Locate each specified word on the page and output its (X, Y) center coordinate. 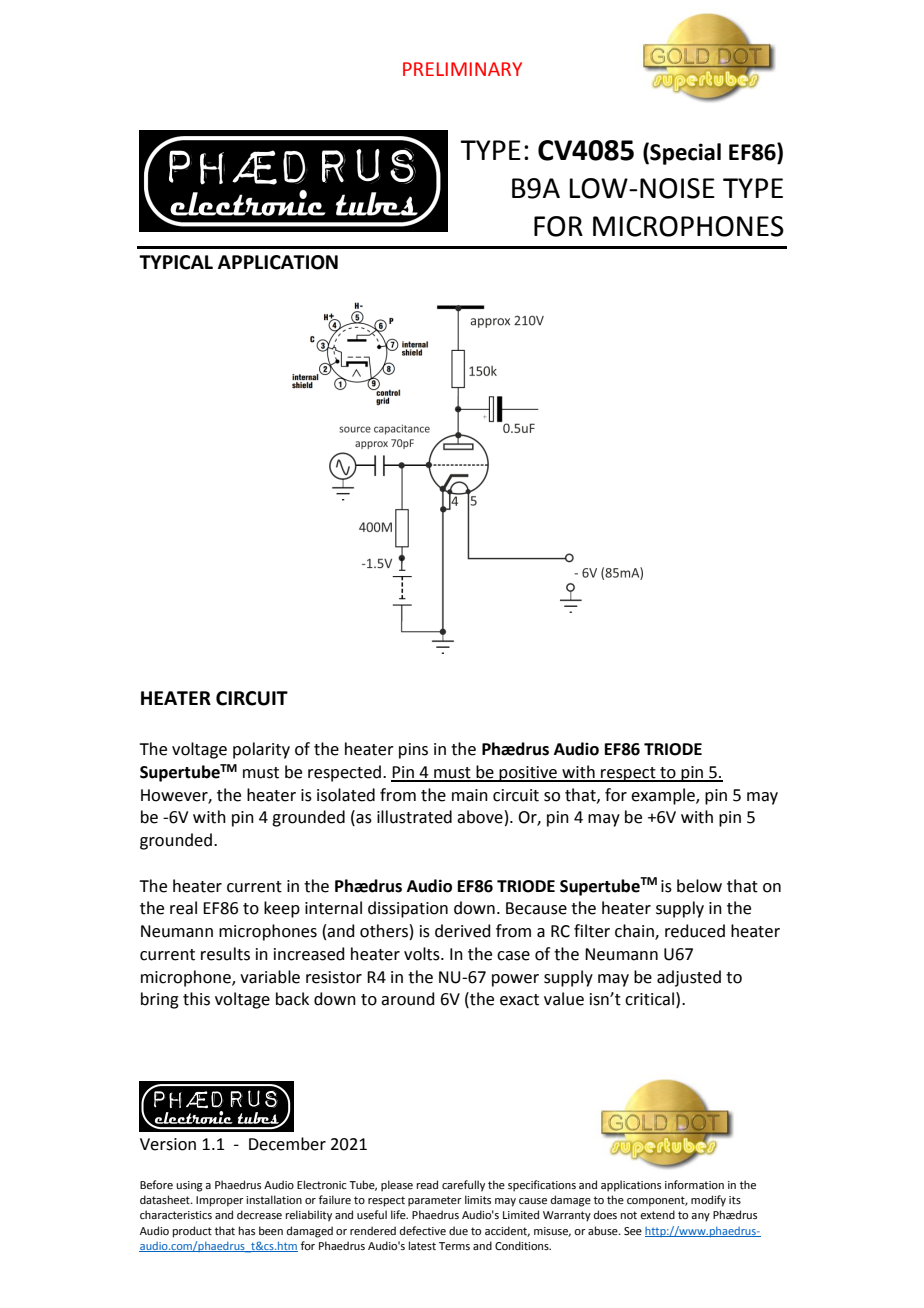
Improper (220, 1201)
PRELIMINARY (462, 69)
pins (413, 751)
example (664, 796)
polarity (261, 750)
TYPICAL (176, 262)
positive (528, 774)
